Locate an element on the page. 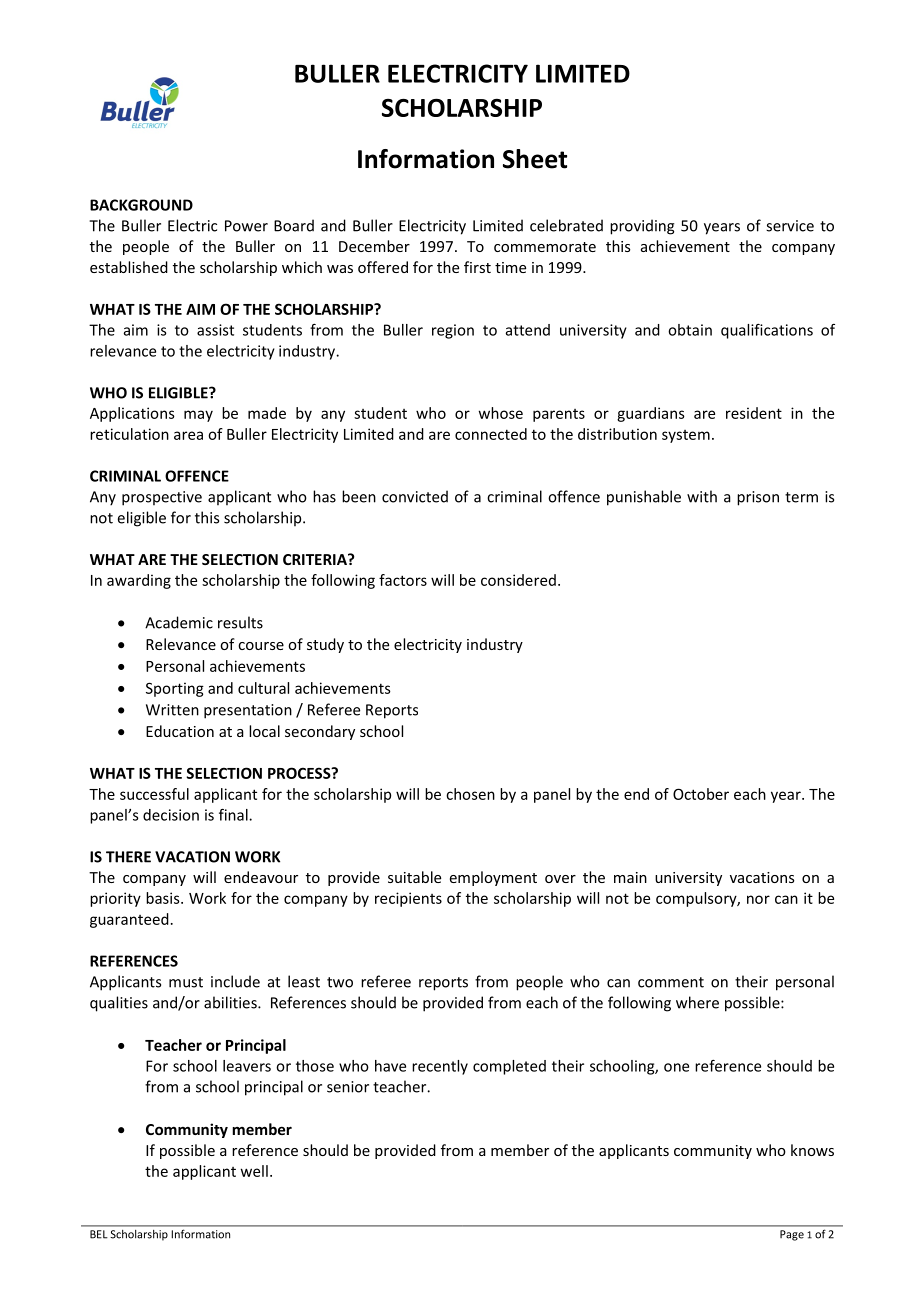 The height and width of the page is (1307, 924). Page is located at coordinates (792, 1235).
